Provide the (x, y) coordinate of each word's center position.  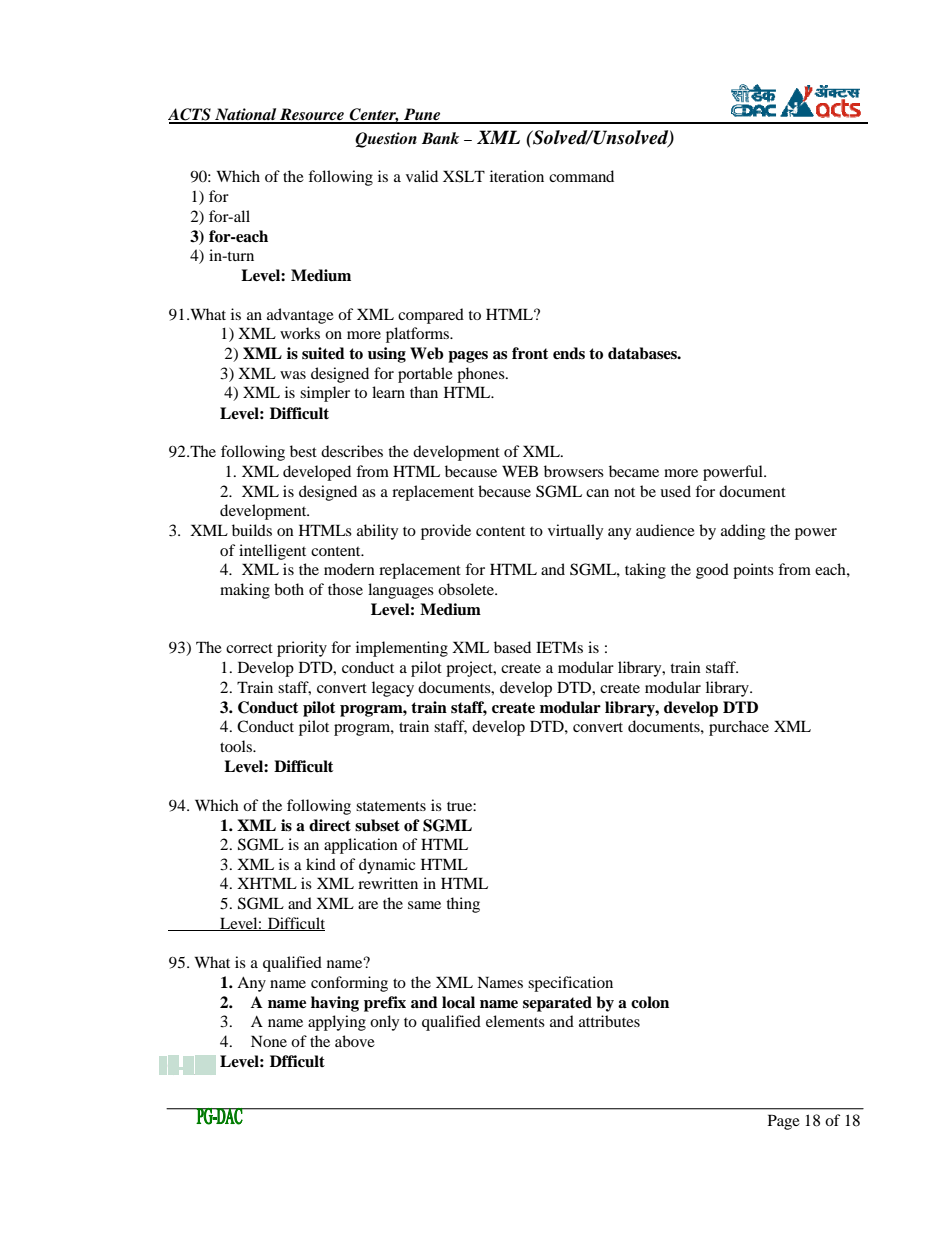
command (581, 176)
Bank (440, 138)
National (246, 115)
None (269, 1041)
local (458, 1002)
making (245, 591)
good (712, 571)
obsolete (467, 589)
